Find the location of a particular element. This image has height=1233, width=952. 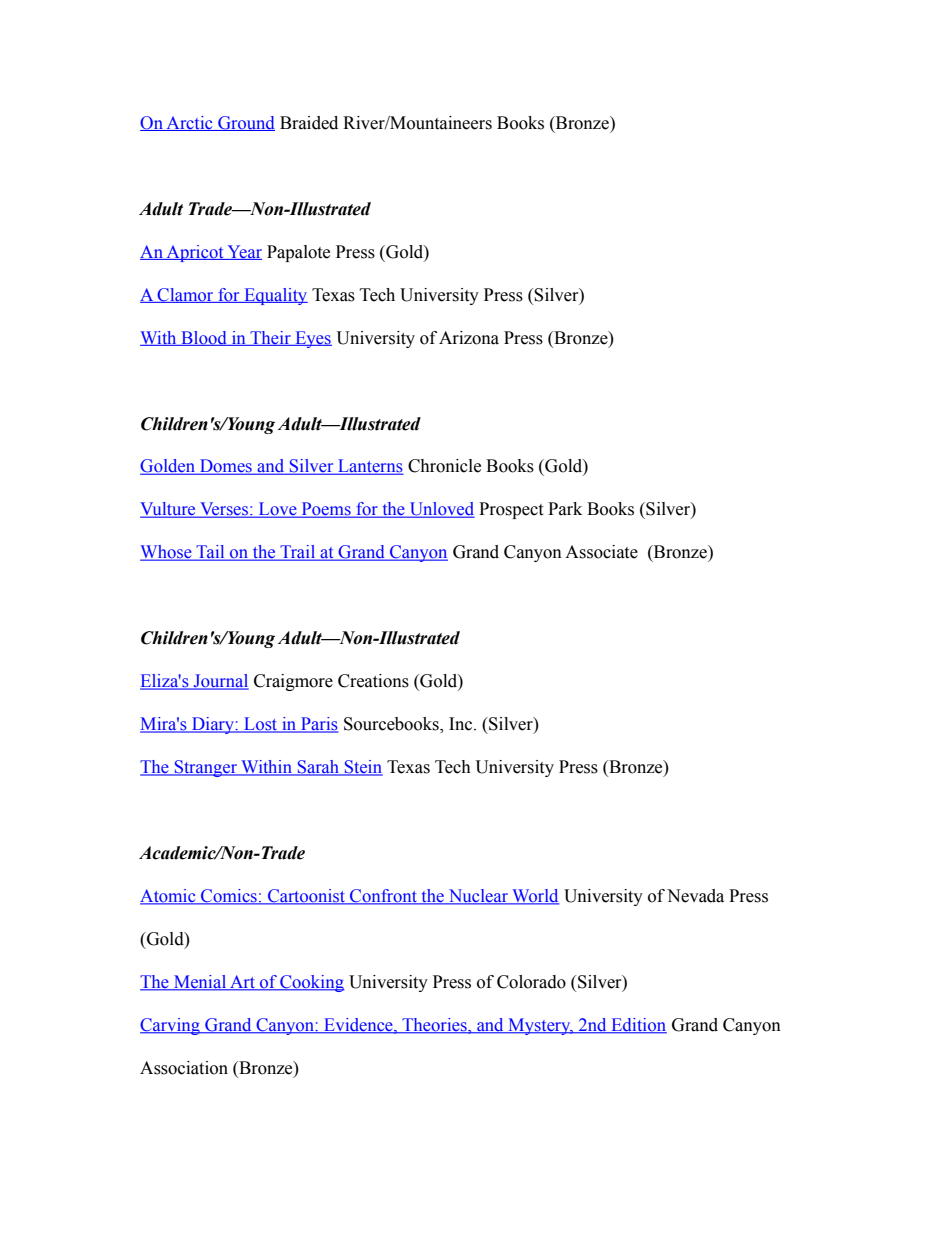

Park is located at coordinates (565, 509).
